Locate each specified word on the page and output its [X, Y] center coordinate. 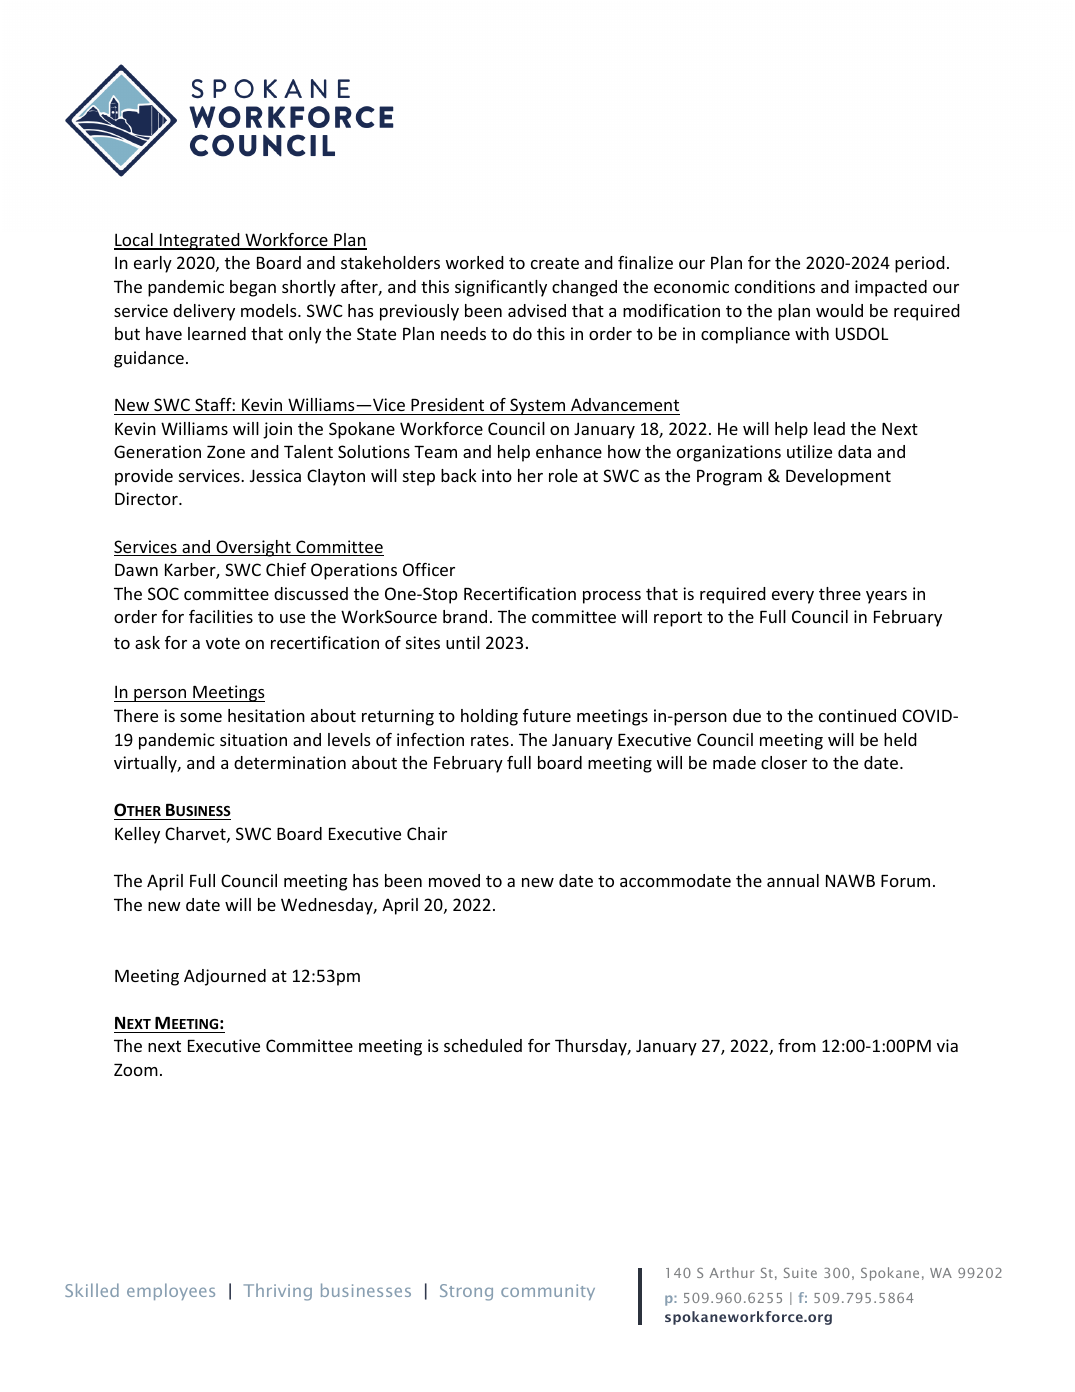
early [153, 264]
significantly [501, 288]
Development [838, 477]
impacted [891, 288]
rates [490, 740]
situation [253, 739]
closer [784, 762]
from [797, 1045]
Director [147, 498]
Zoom [136, 1070]
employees [171, 1291]
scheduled [483, 1045]
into [497, 475]
